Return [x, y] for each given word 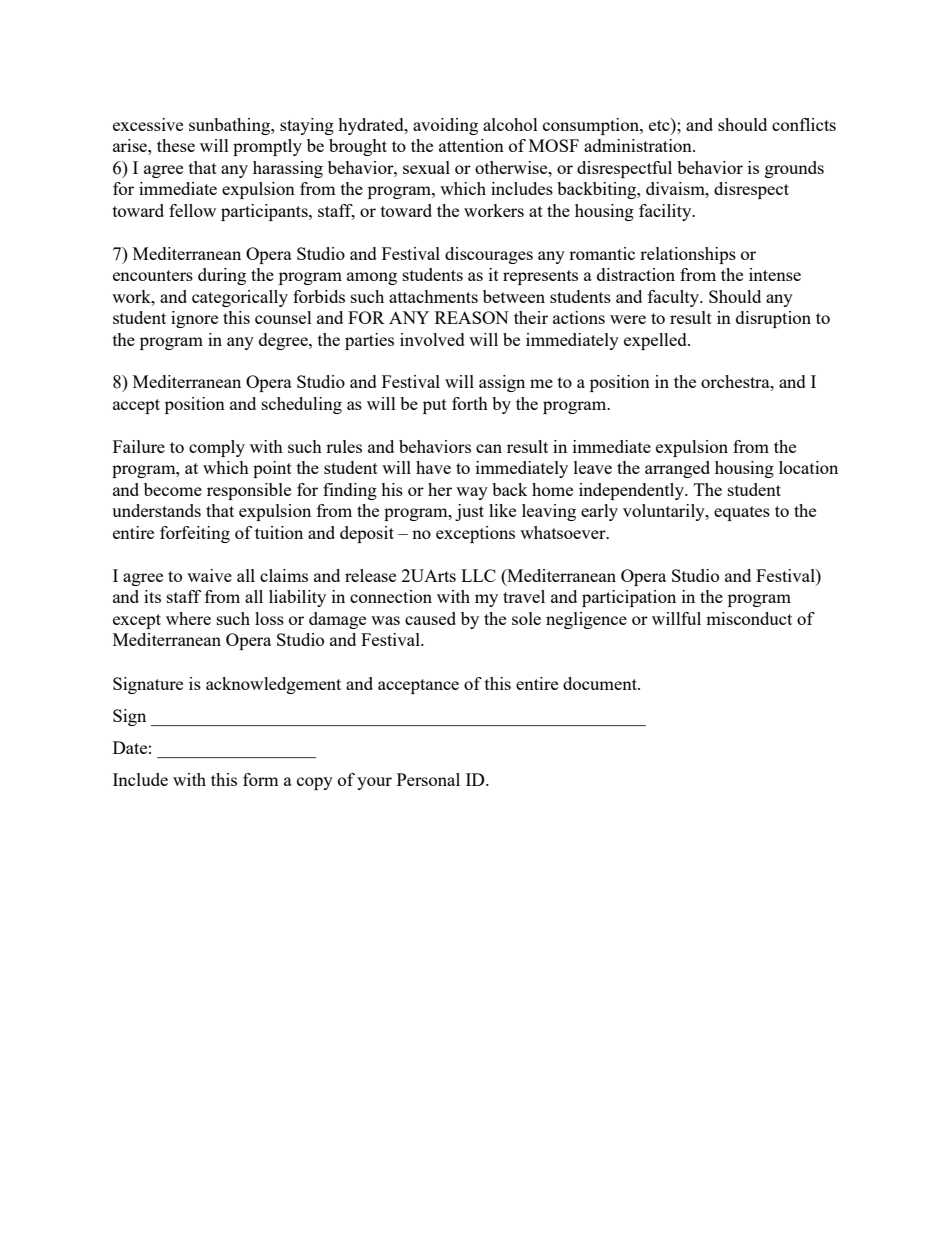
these [176, 145]
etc [660, 124]
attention [471, 145]
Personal [428, 779]
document [601, 683]
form [261, 779]
